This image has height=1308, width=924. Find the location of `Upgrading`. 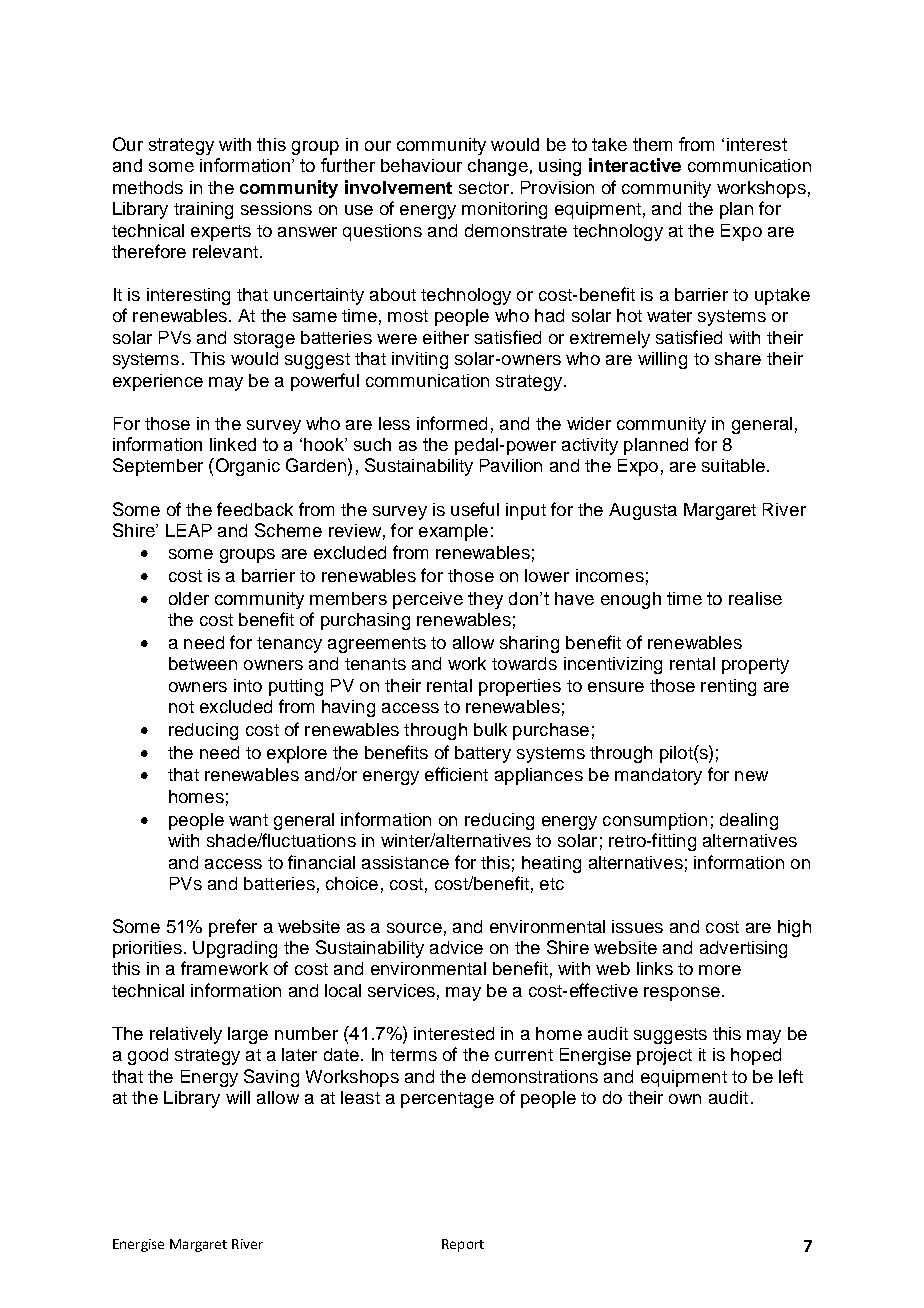

Upgrading is located at coordinates (235, 949).
